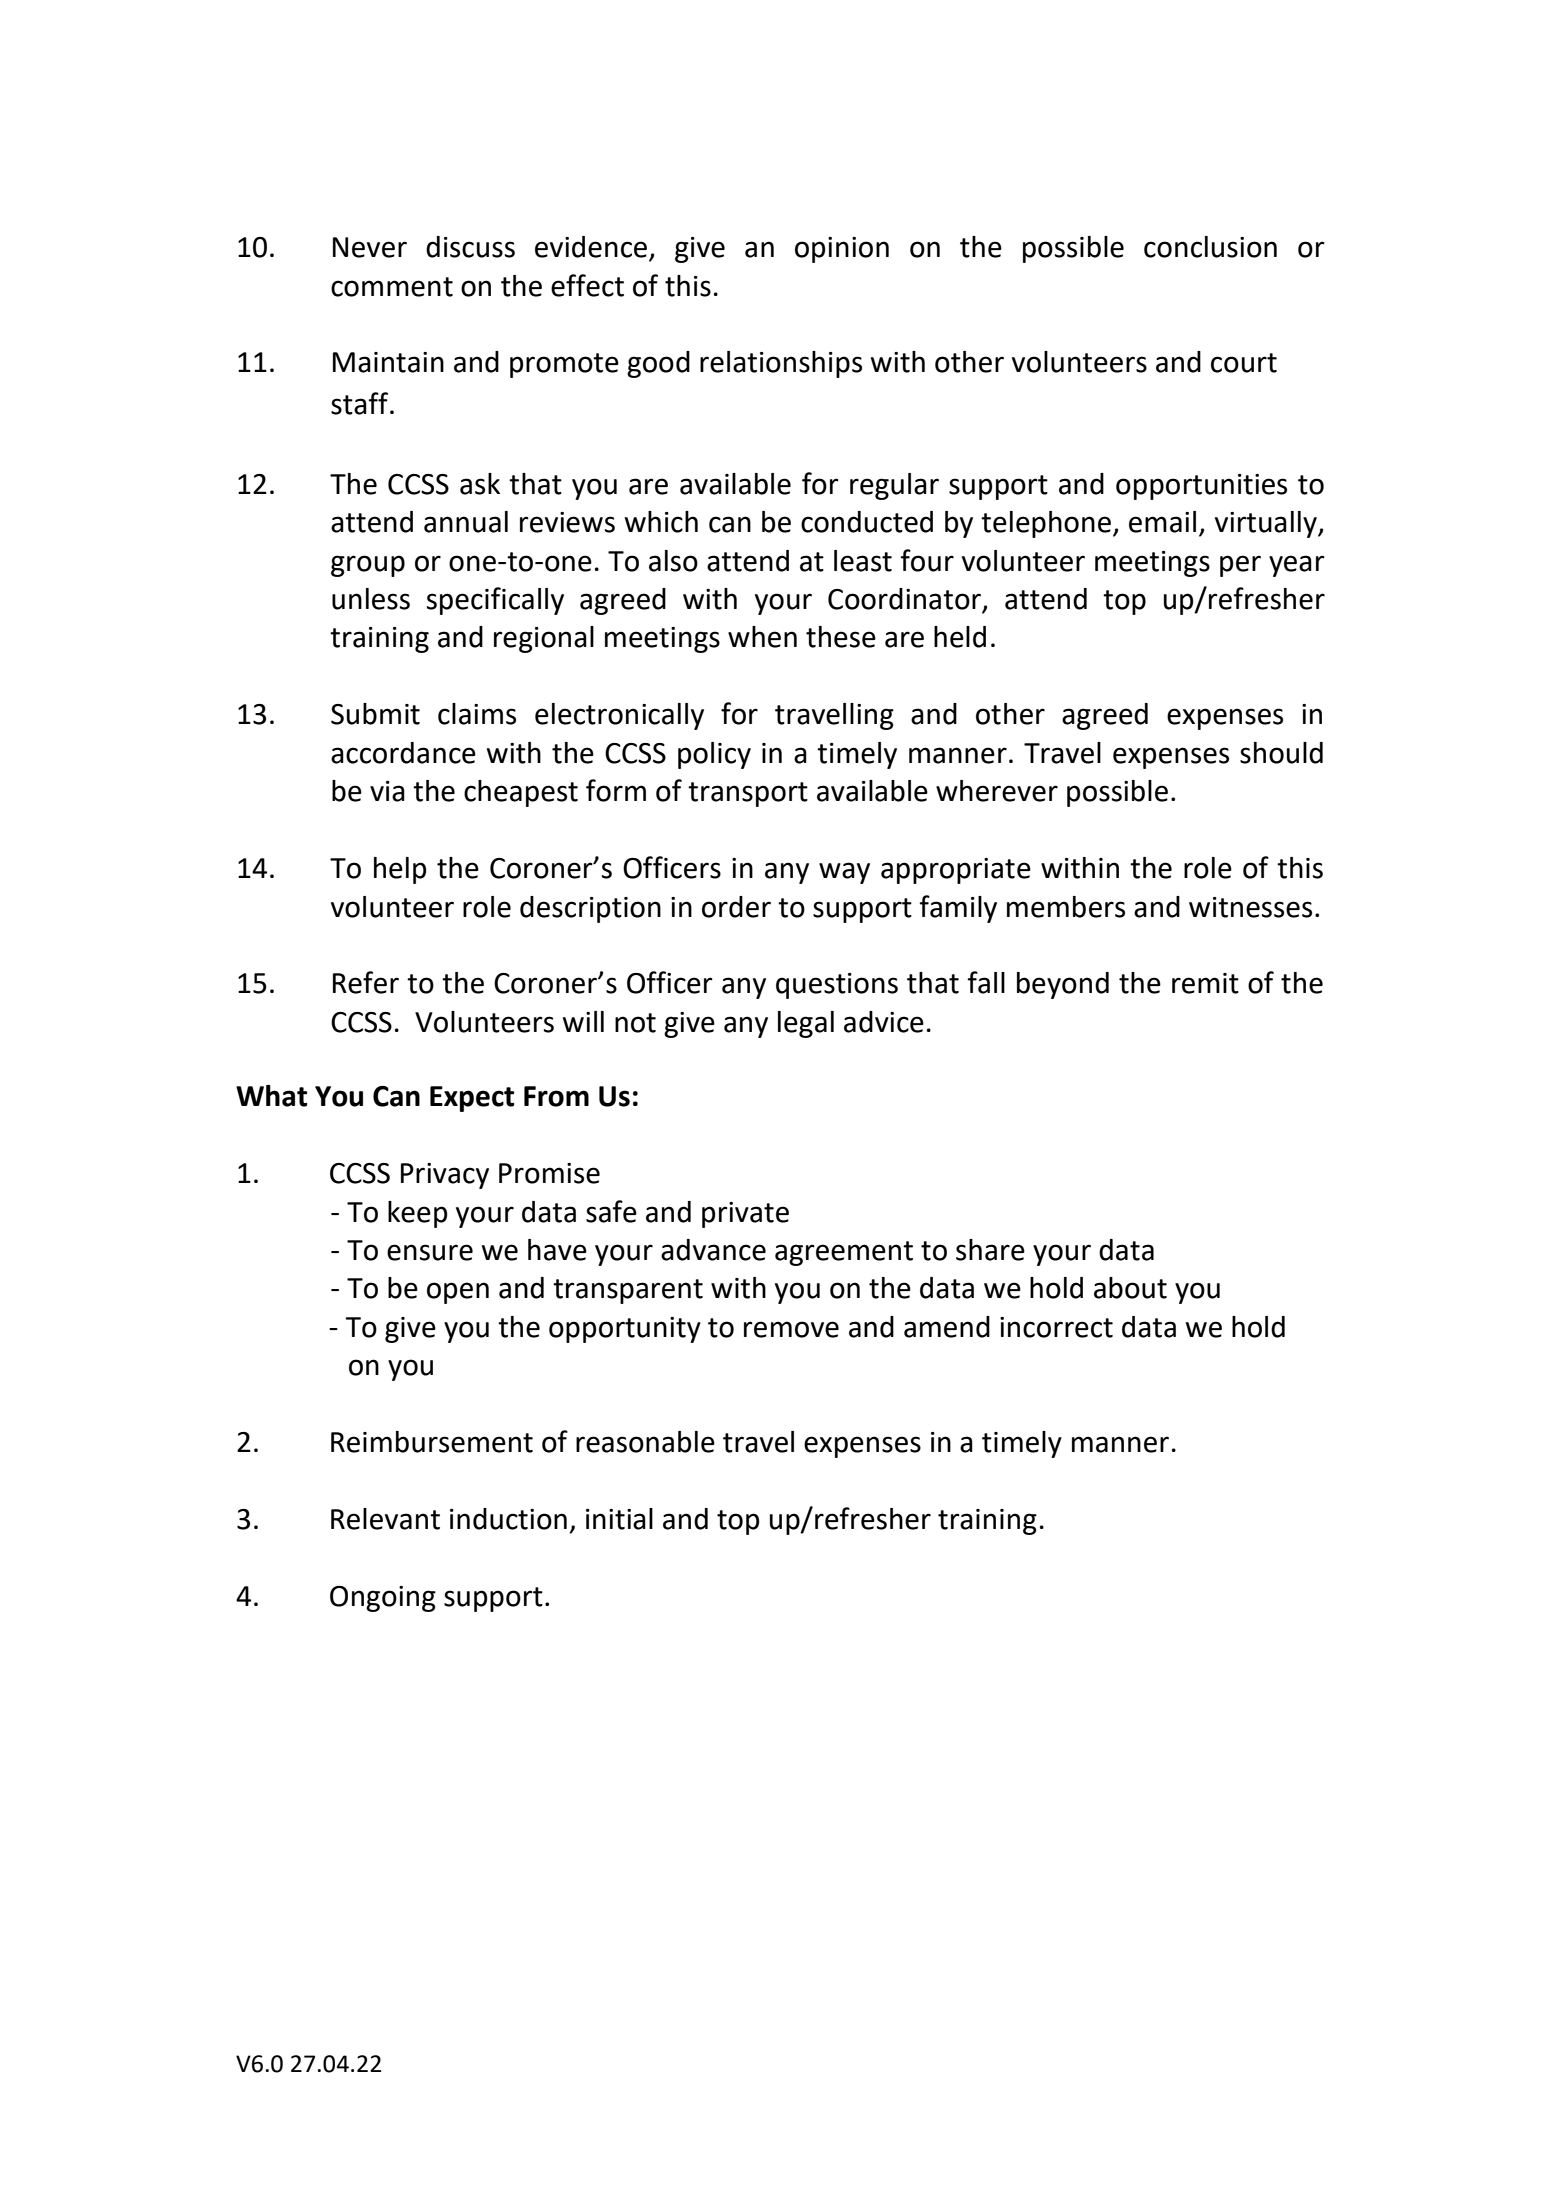 Image resolution: width=1561 pixels, height=2208 pixels. Describe the element at coordinates (842, 250) in the image. I see `opinion` at that location.
